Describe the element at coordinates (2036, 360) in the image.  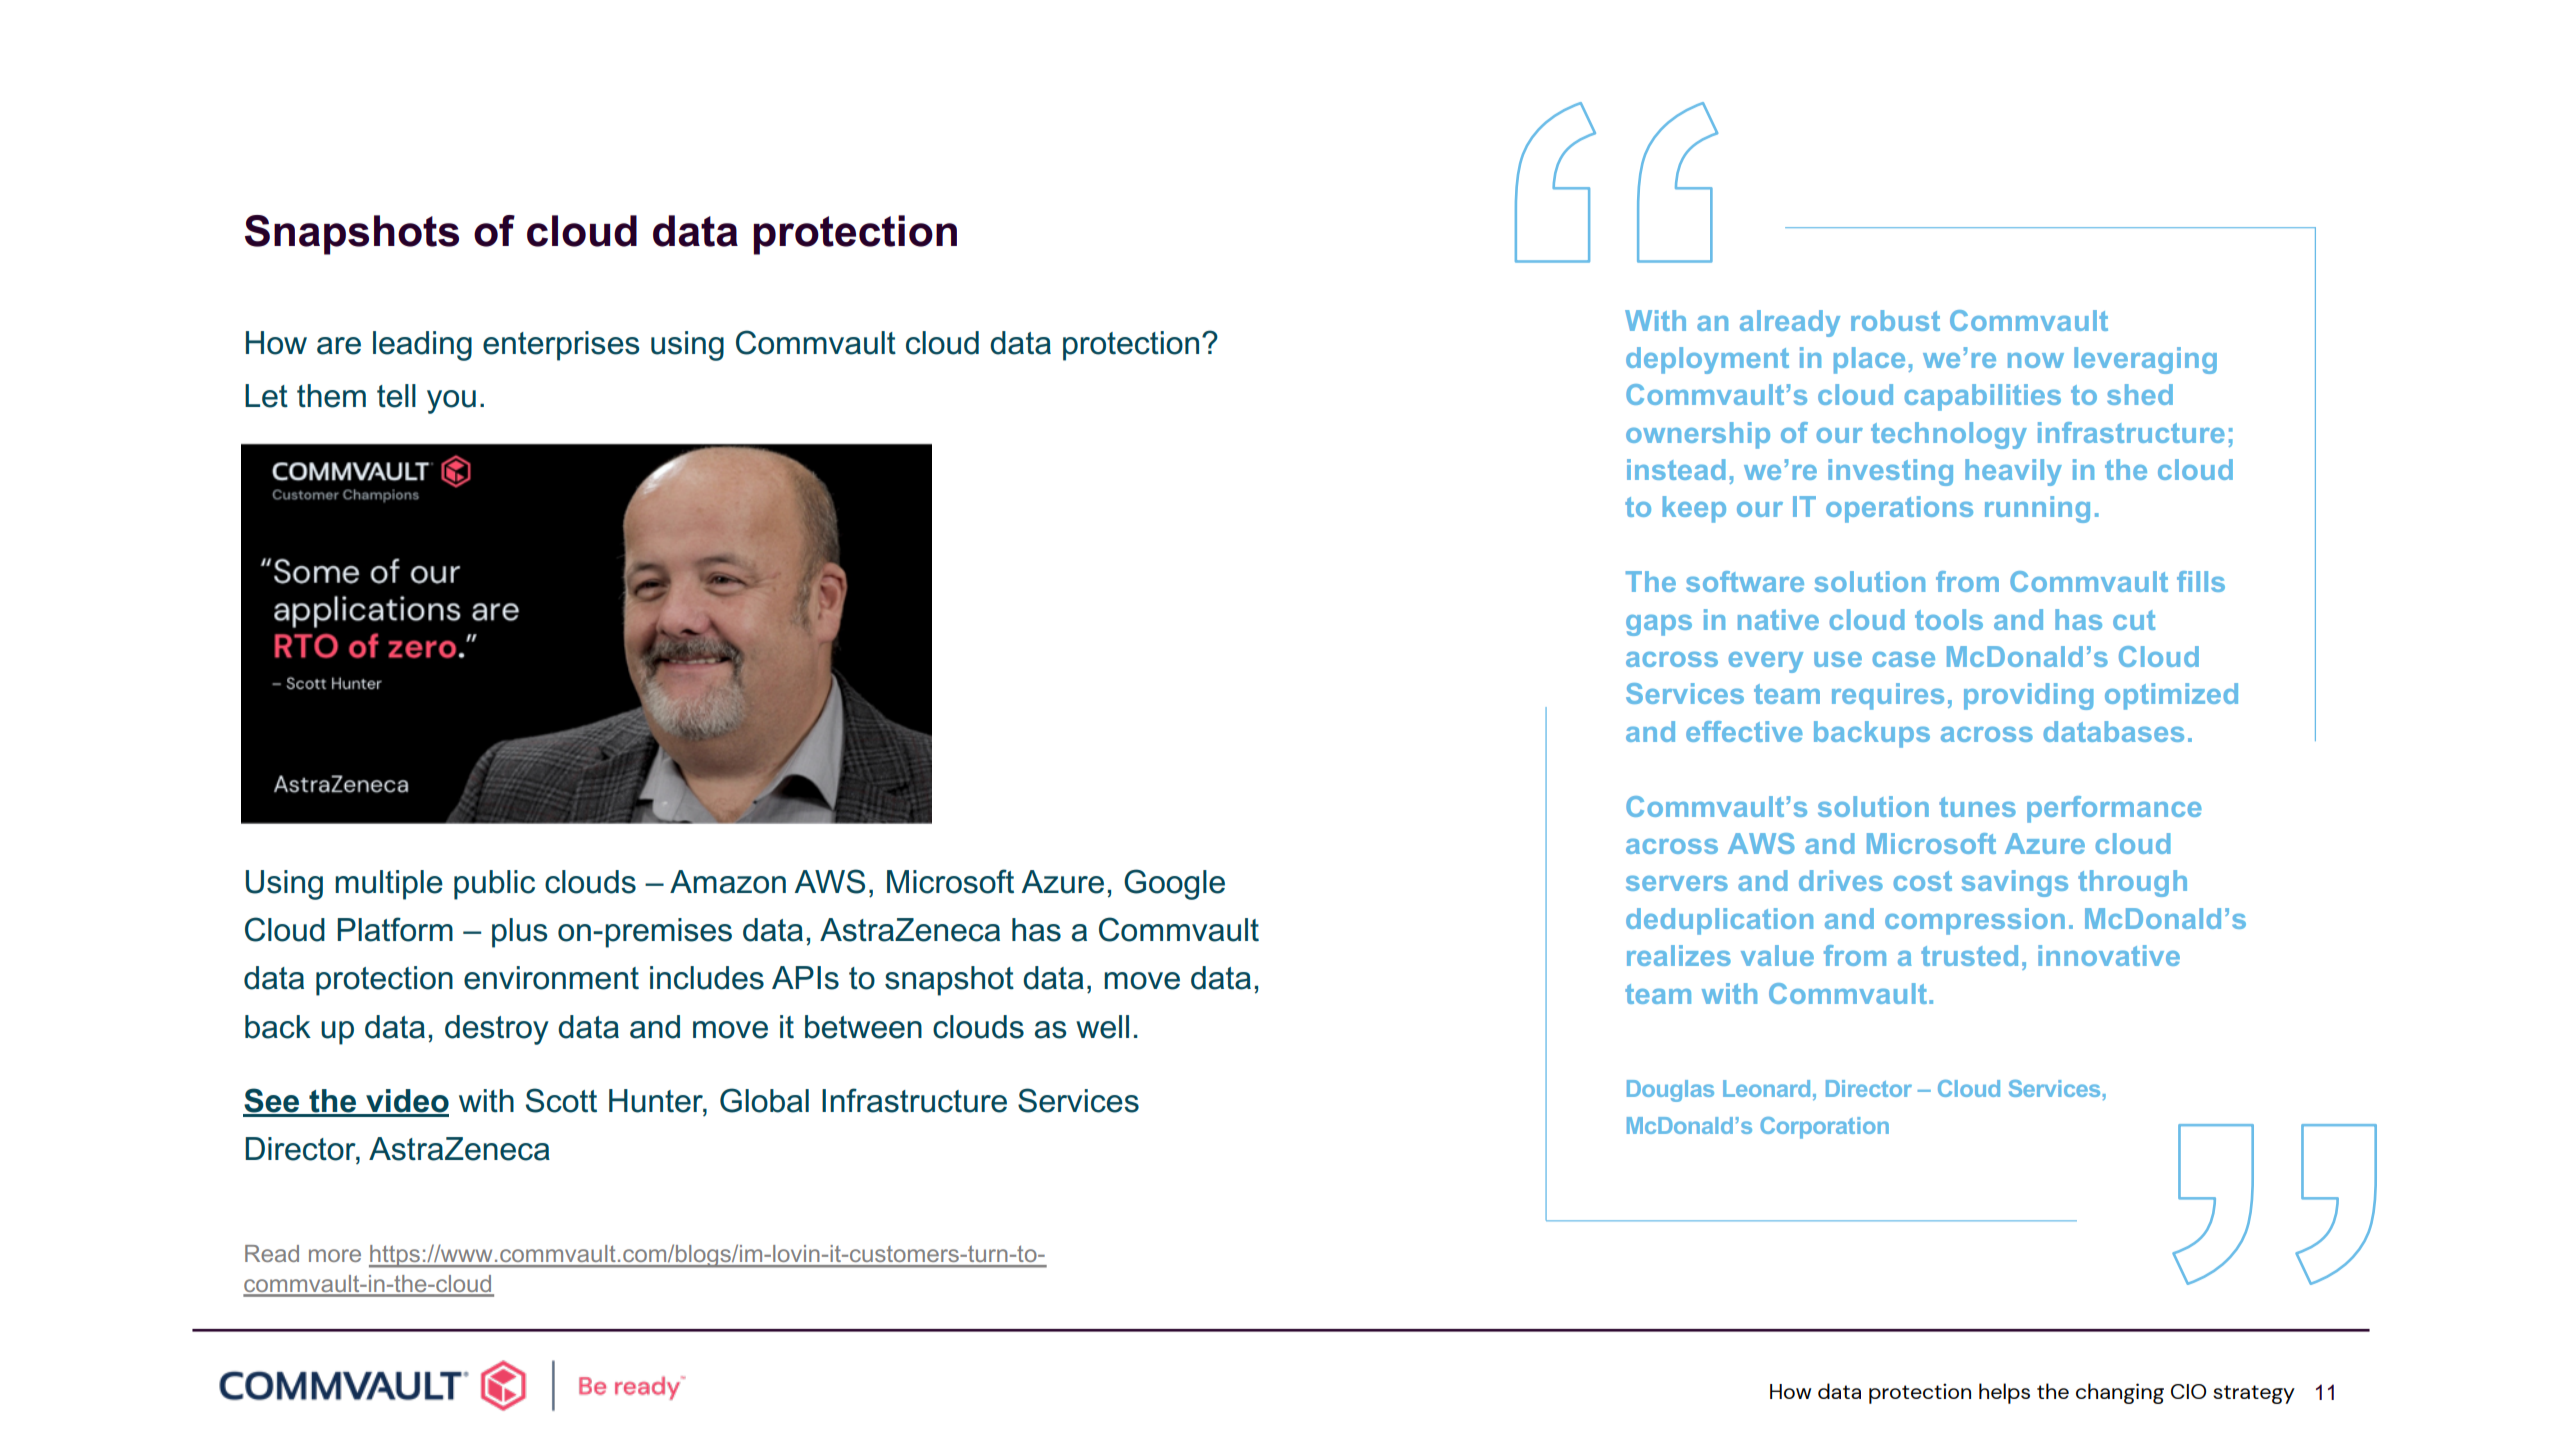
I see `now` at that location.
